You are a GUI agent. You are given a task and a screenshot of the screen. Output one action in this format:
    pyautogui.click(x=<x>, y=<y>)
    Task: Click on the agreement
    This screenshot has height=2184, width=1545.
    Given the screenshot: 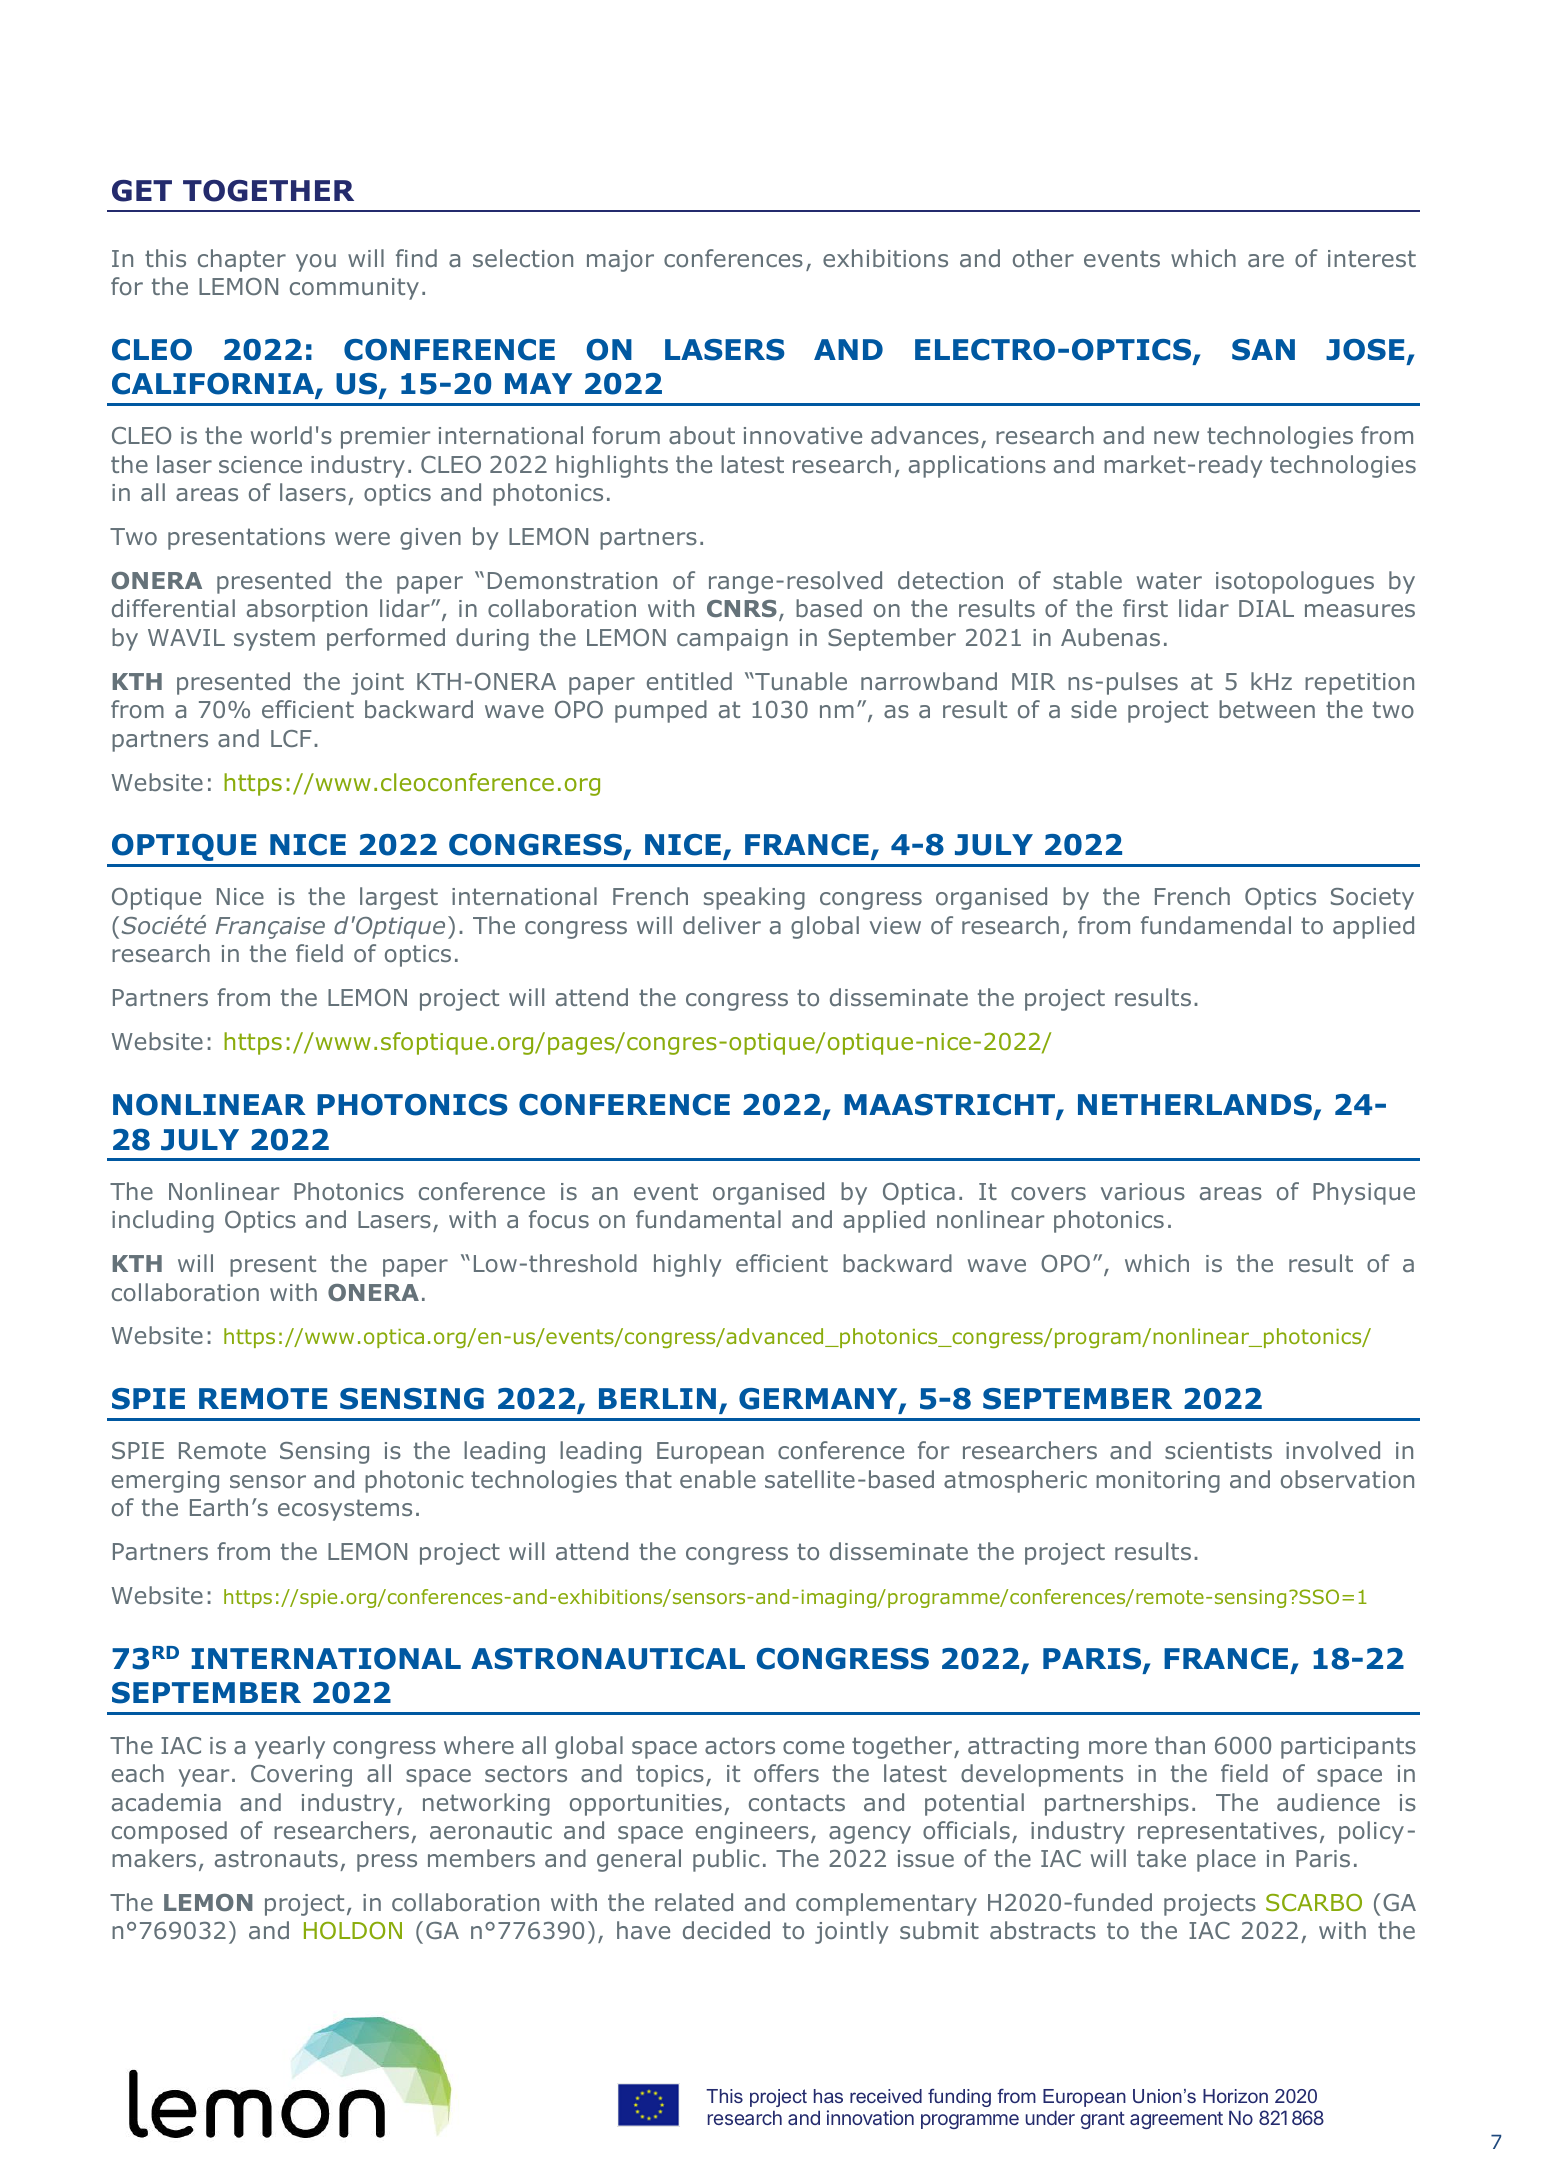 What is the action you would take?
    pyautogui.click(x=1176, y=2120)
